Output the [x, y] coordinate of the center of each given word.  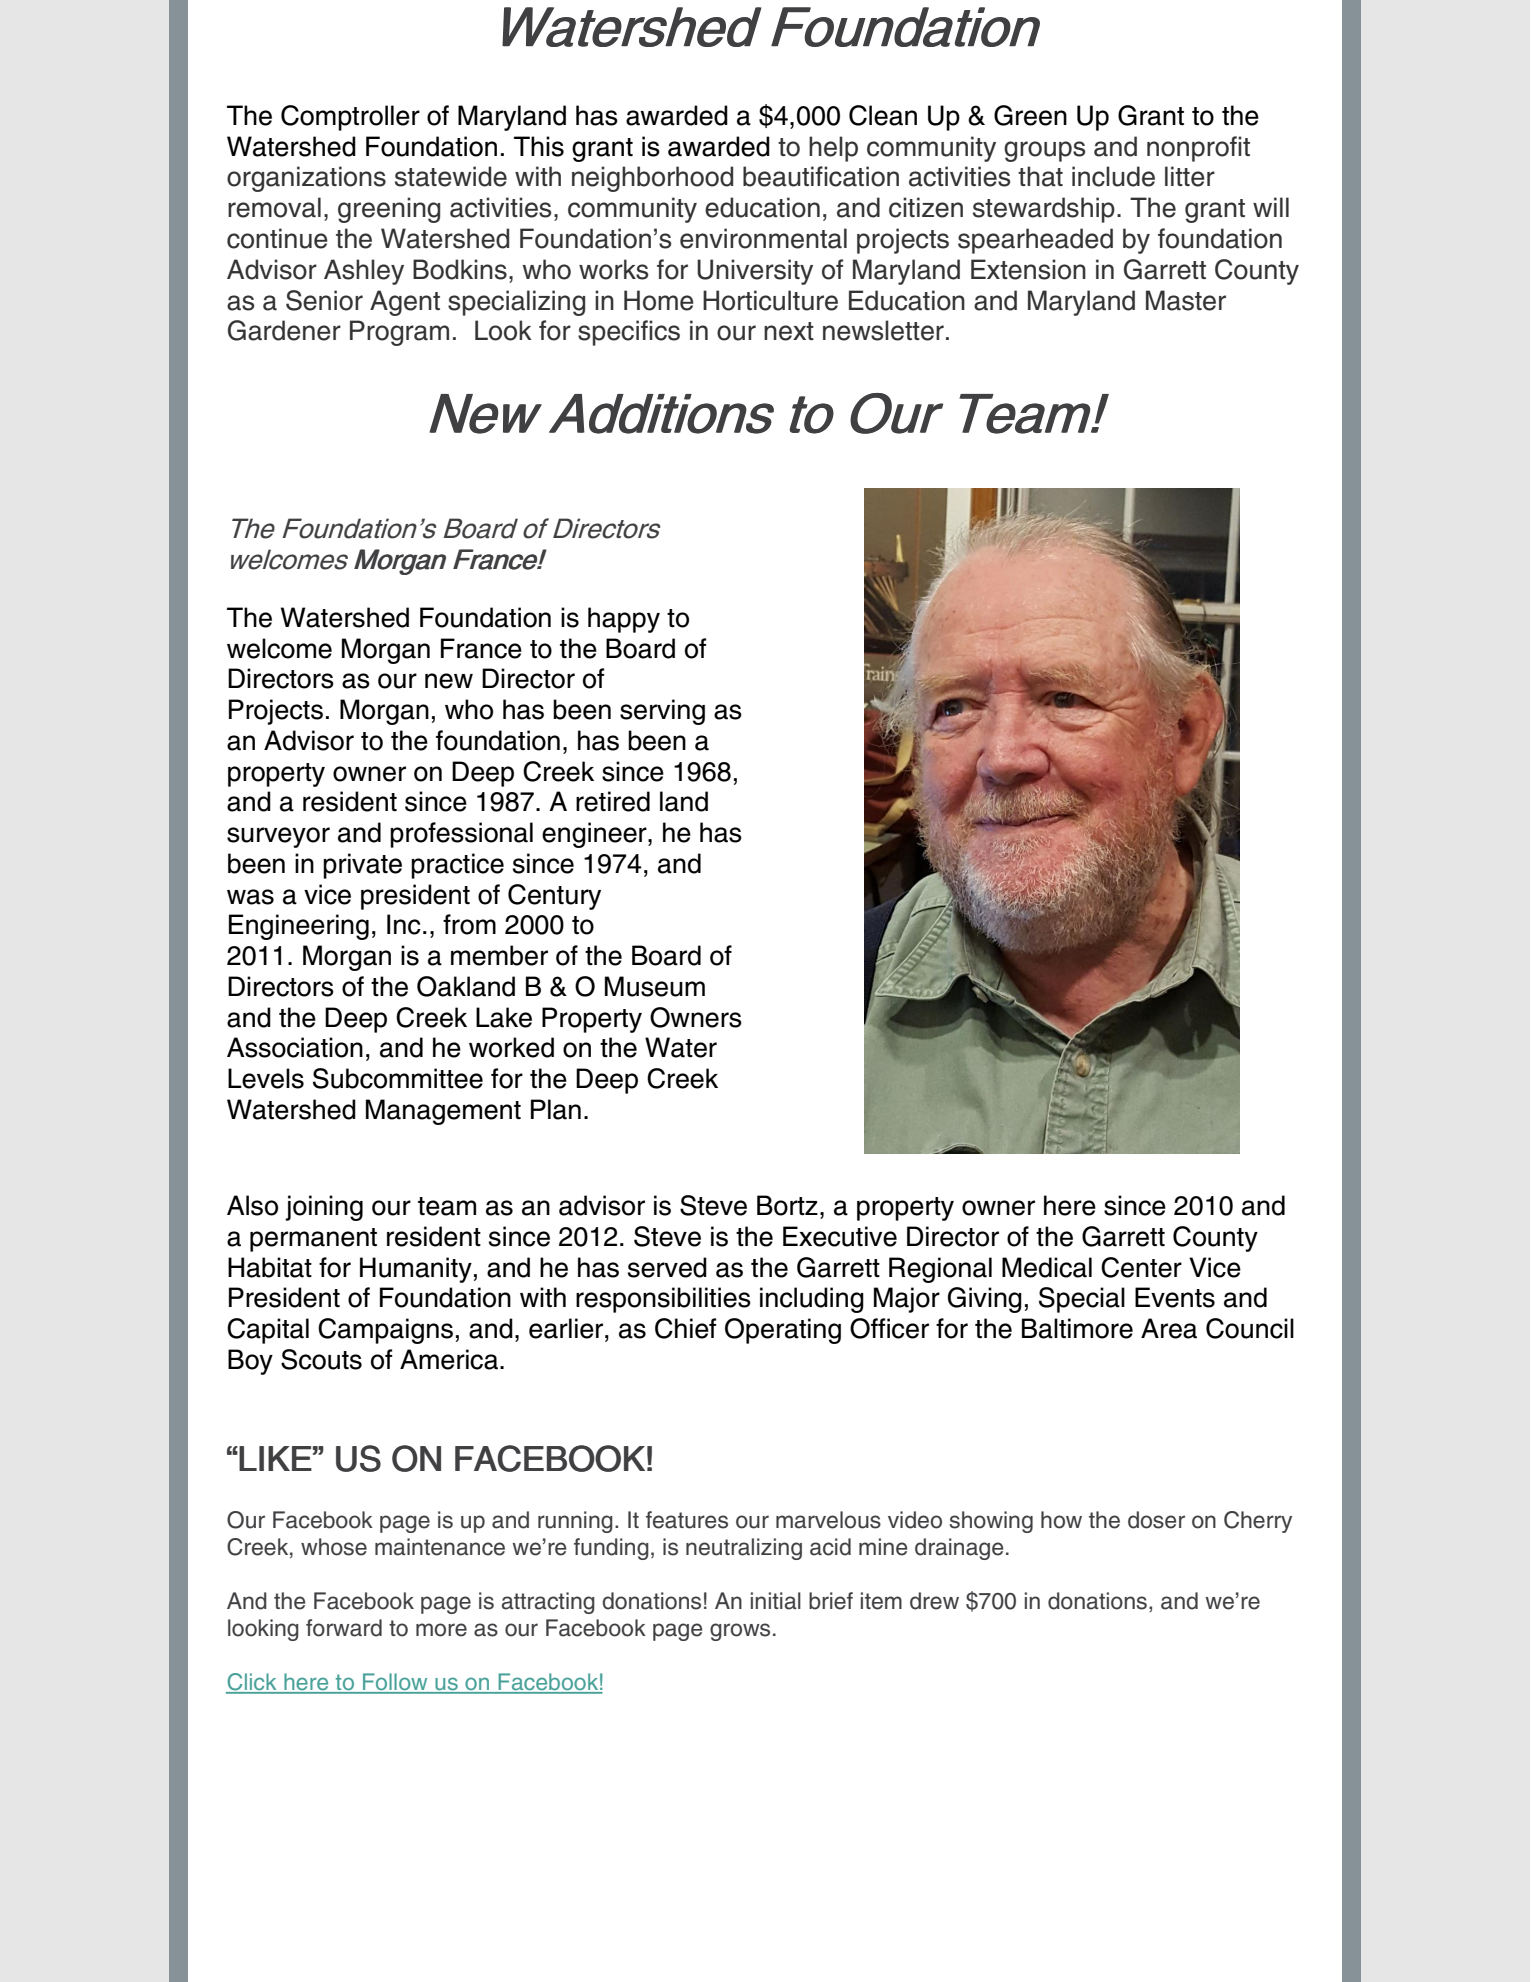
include [1113, 176]
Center [1141, 1267]
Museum [655, 986]
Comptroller [350, 118]
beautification [821, 176]
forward [344, 1628]
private [362, 866]
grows [740, 1632]
